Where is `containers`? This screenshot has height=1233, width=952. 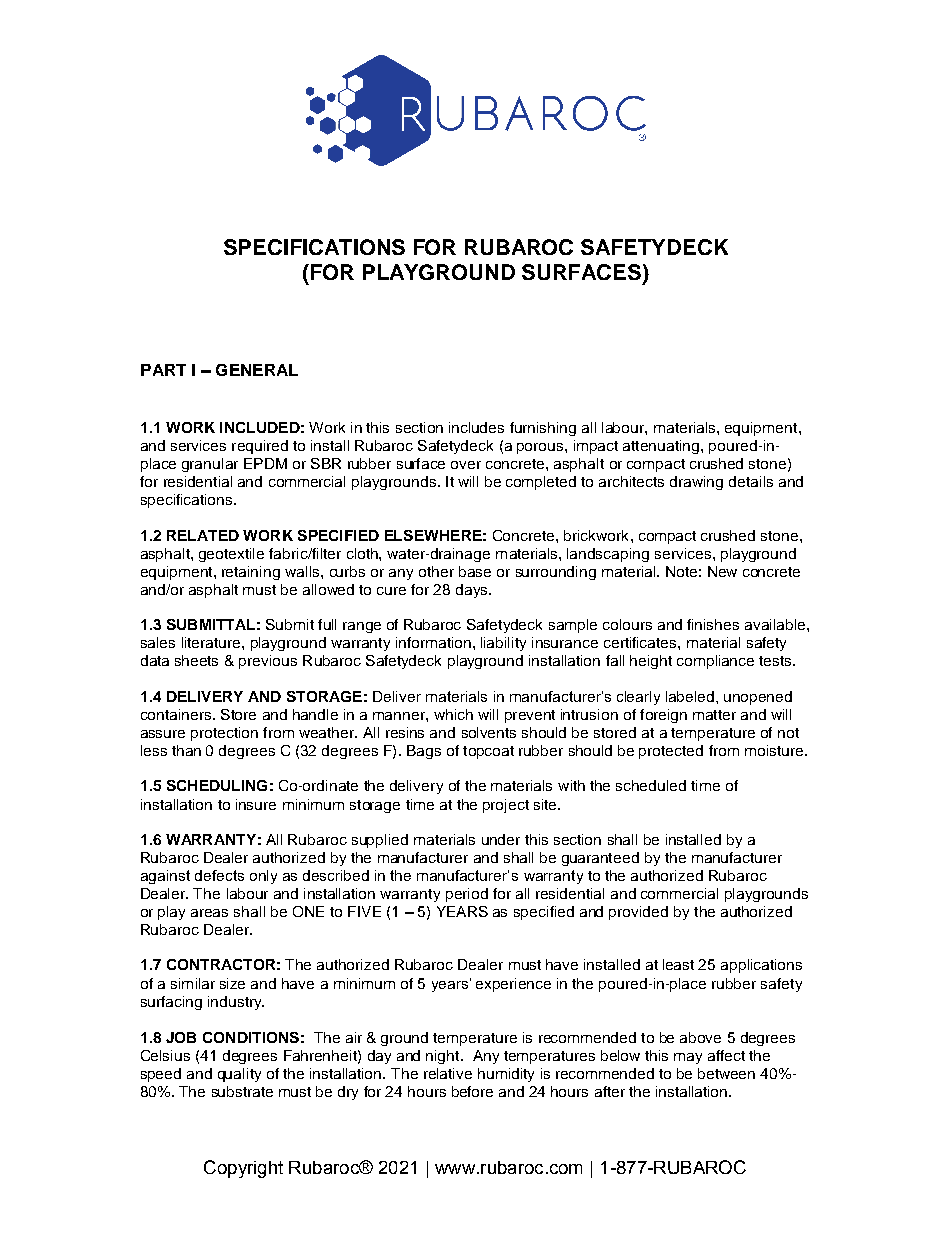 containers is located at coordinates (176, 714).
